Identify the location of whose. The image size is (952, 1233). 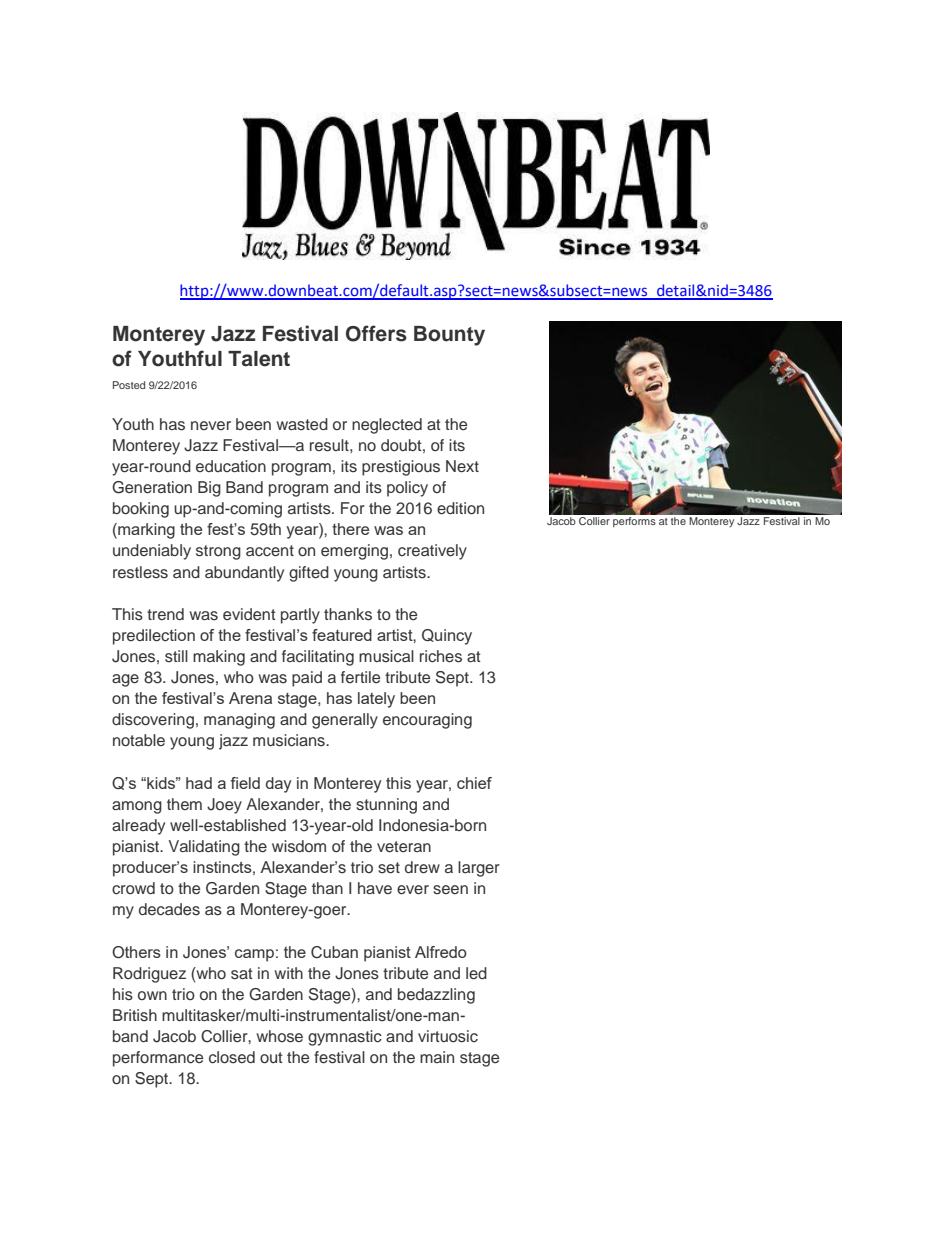
(279, 1036).
